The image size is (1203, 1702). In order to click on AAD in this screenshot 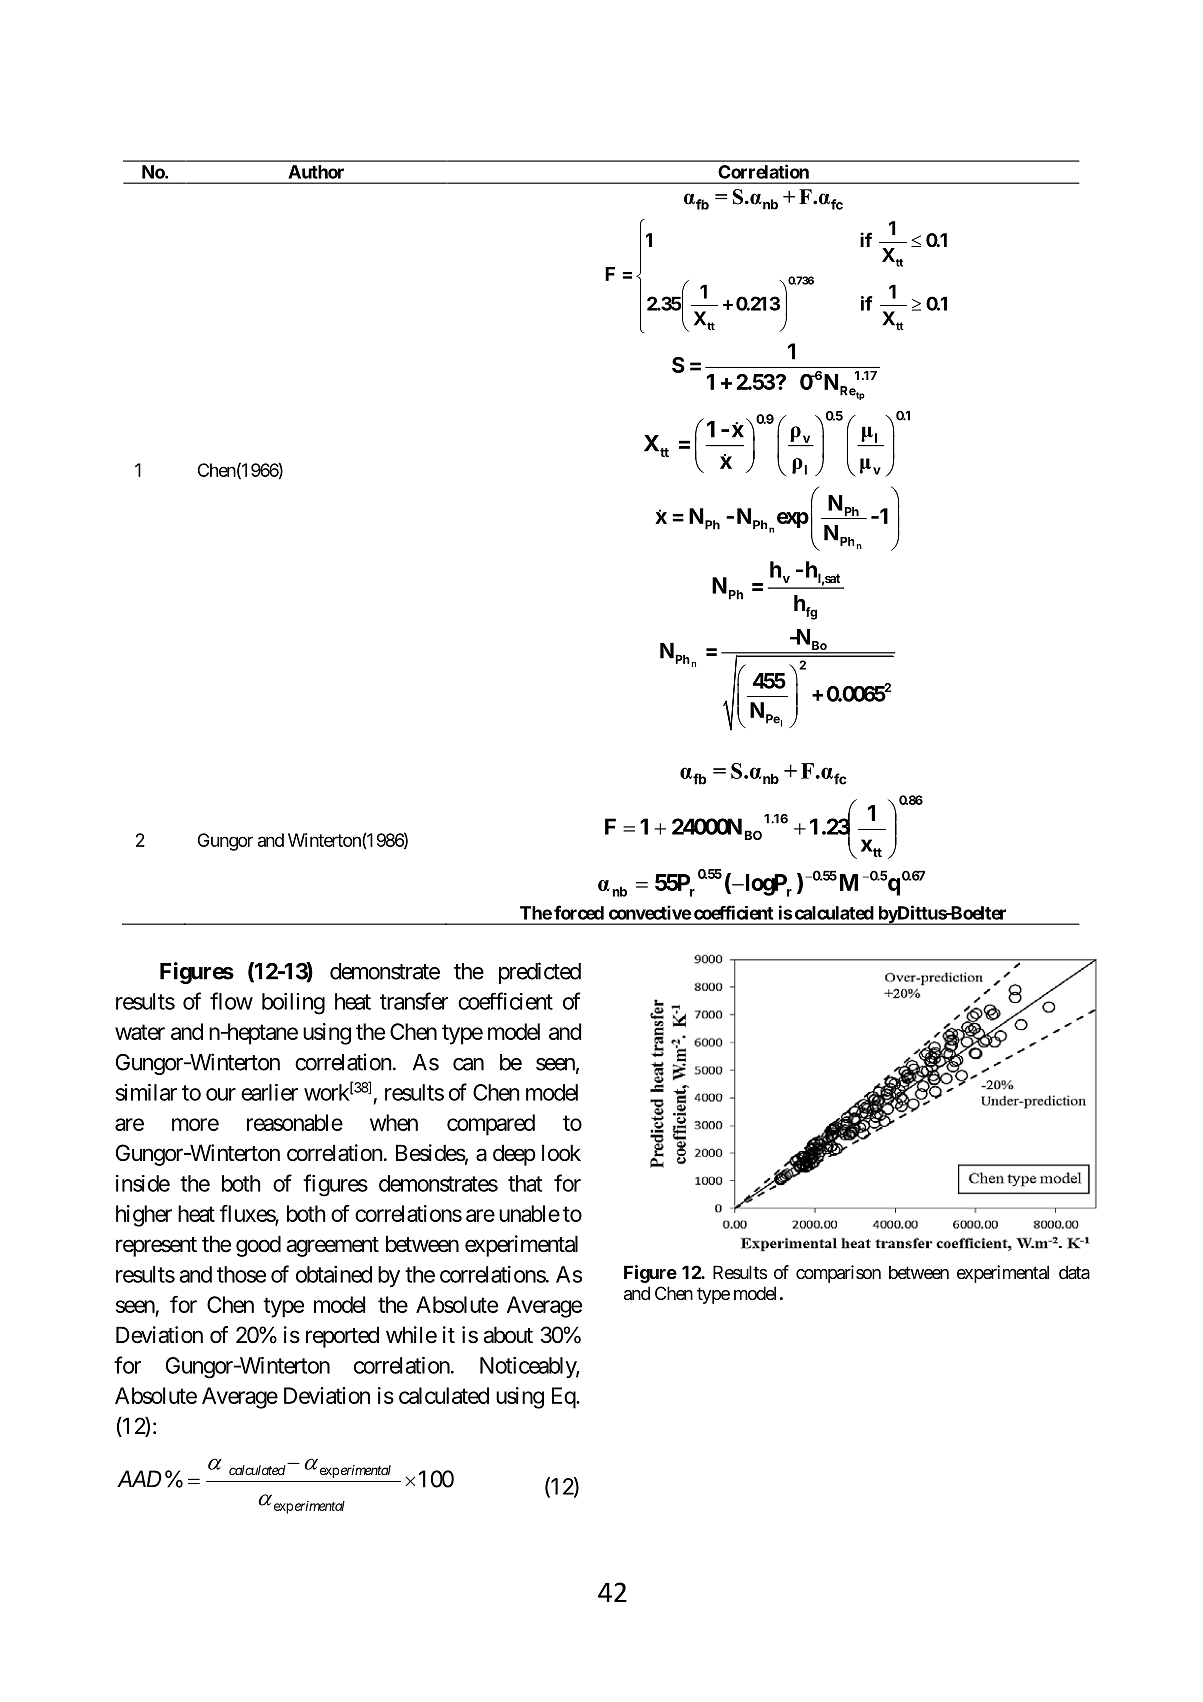, I will do `click(139, 1478)`.
